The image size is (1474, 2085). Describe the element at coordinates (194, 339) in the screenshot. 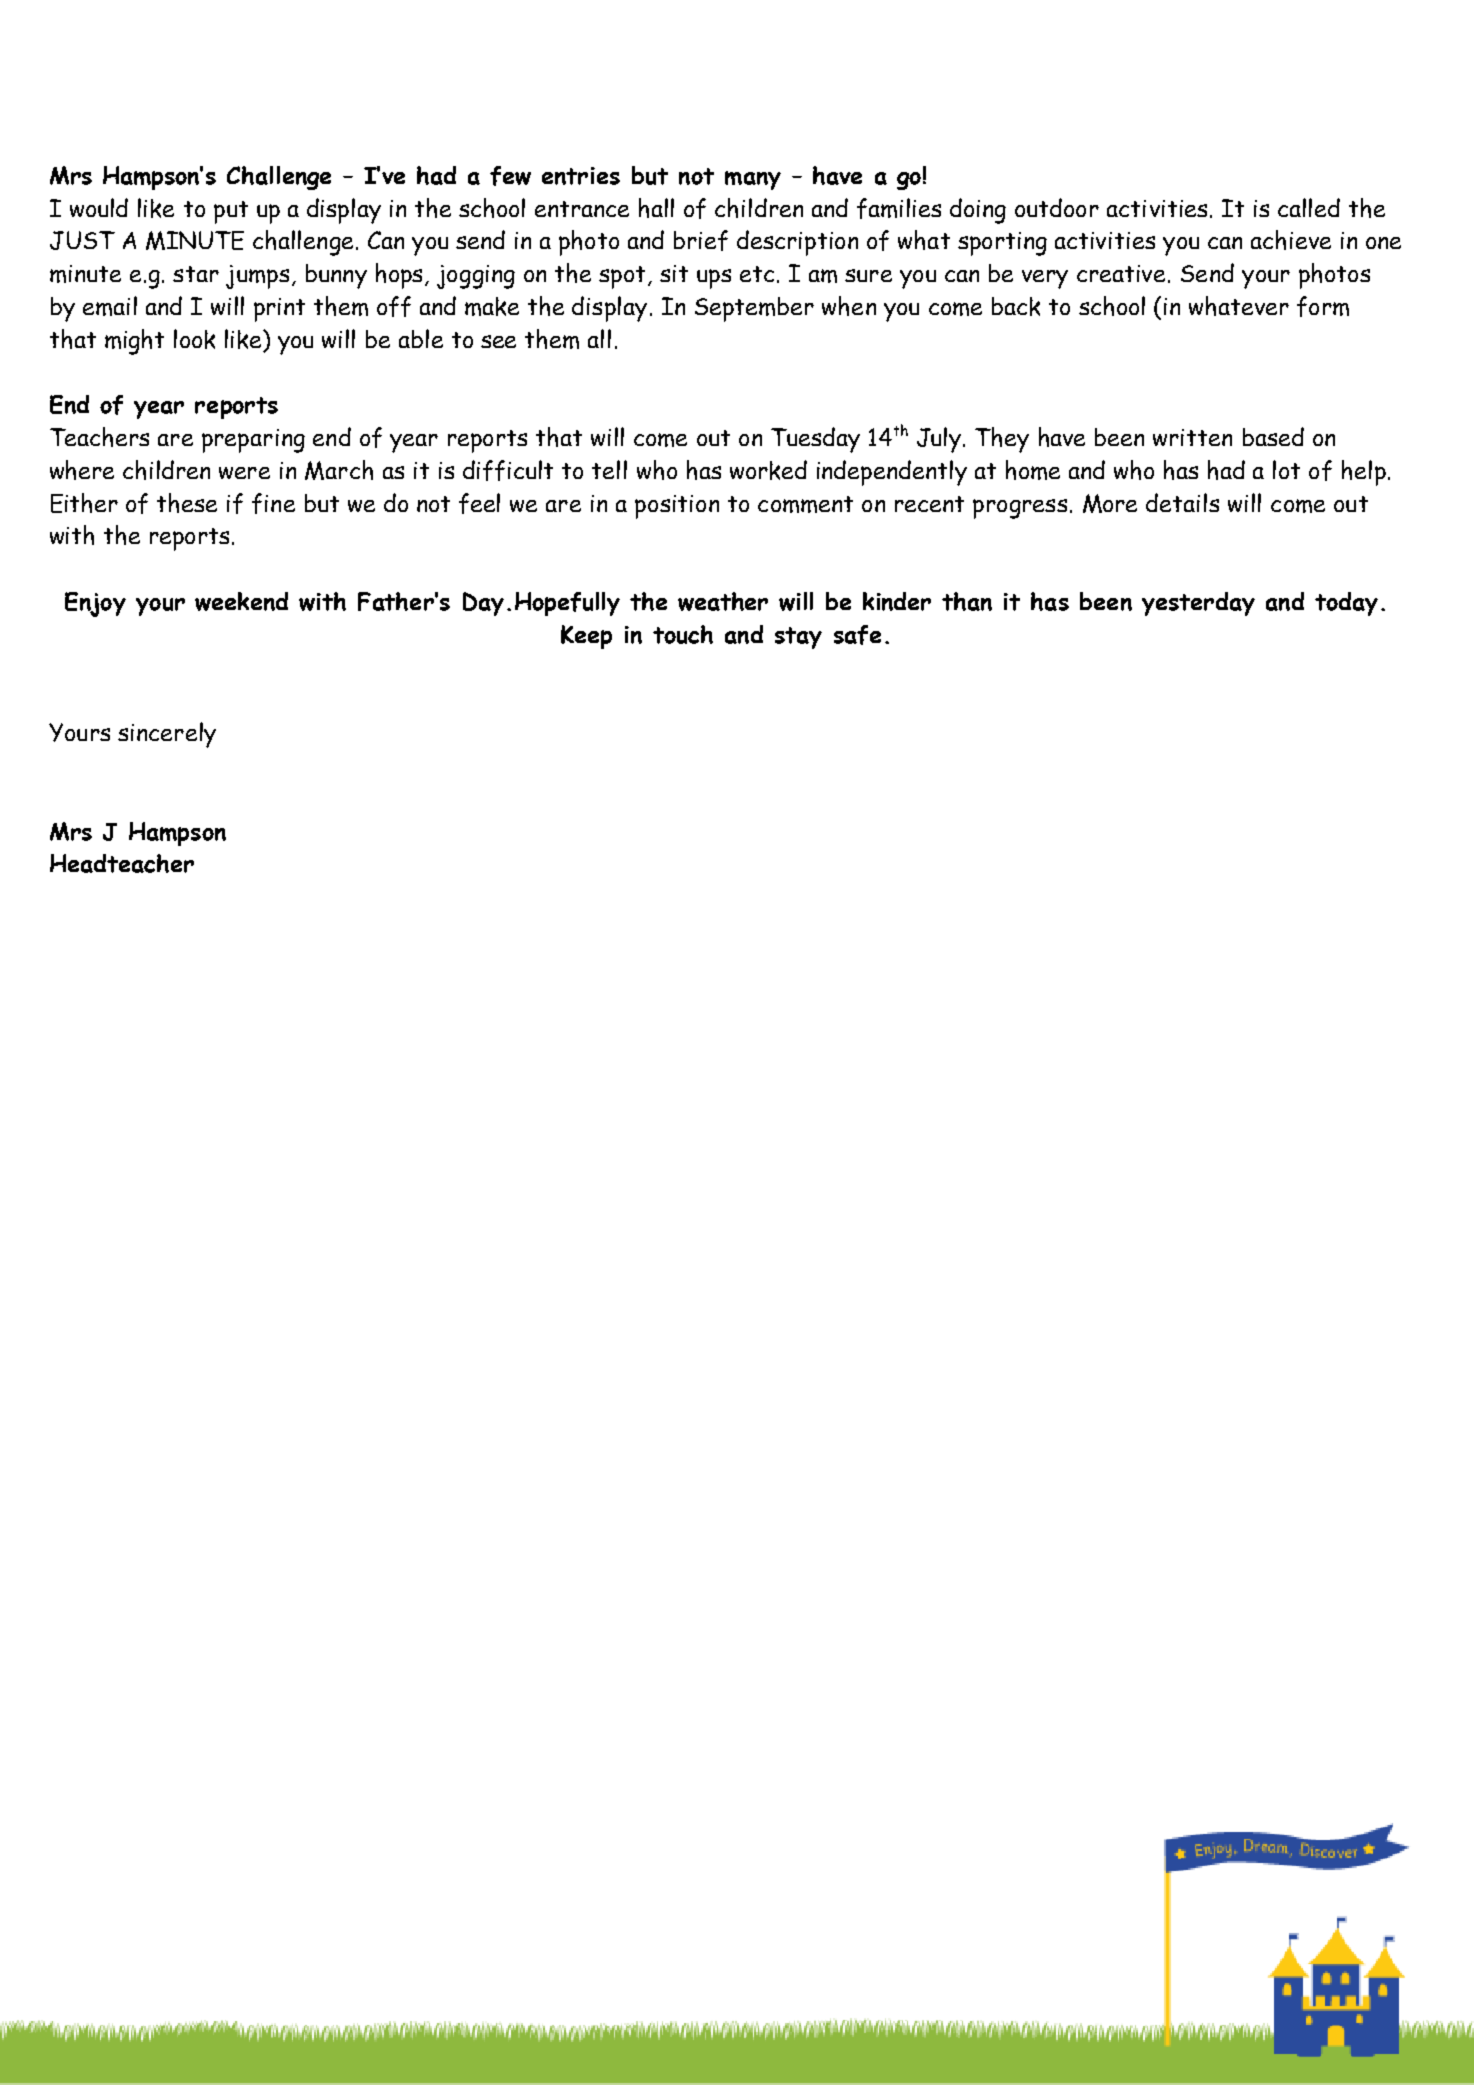

I see `look` at that location.
